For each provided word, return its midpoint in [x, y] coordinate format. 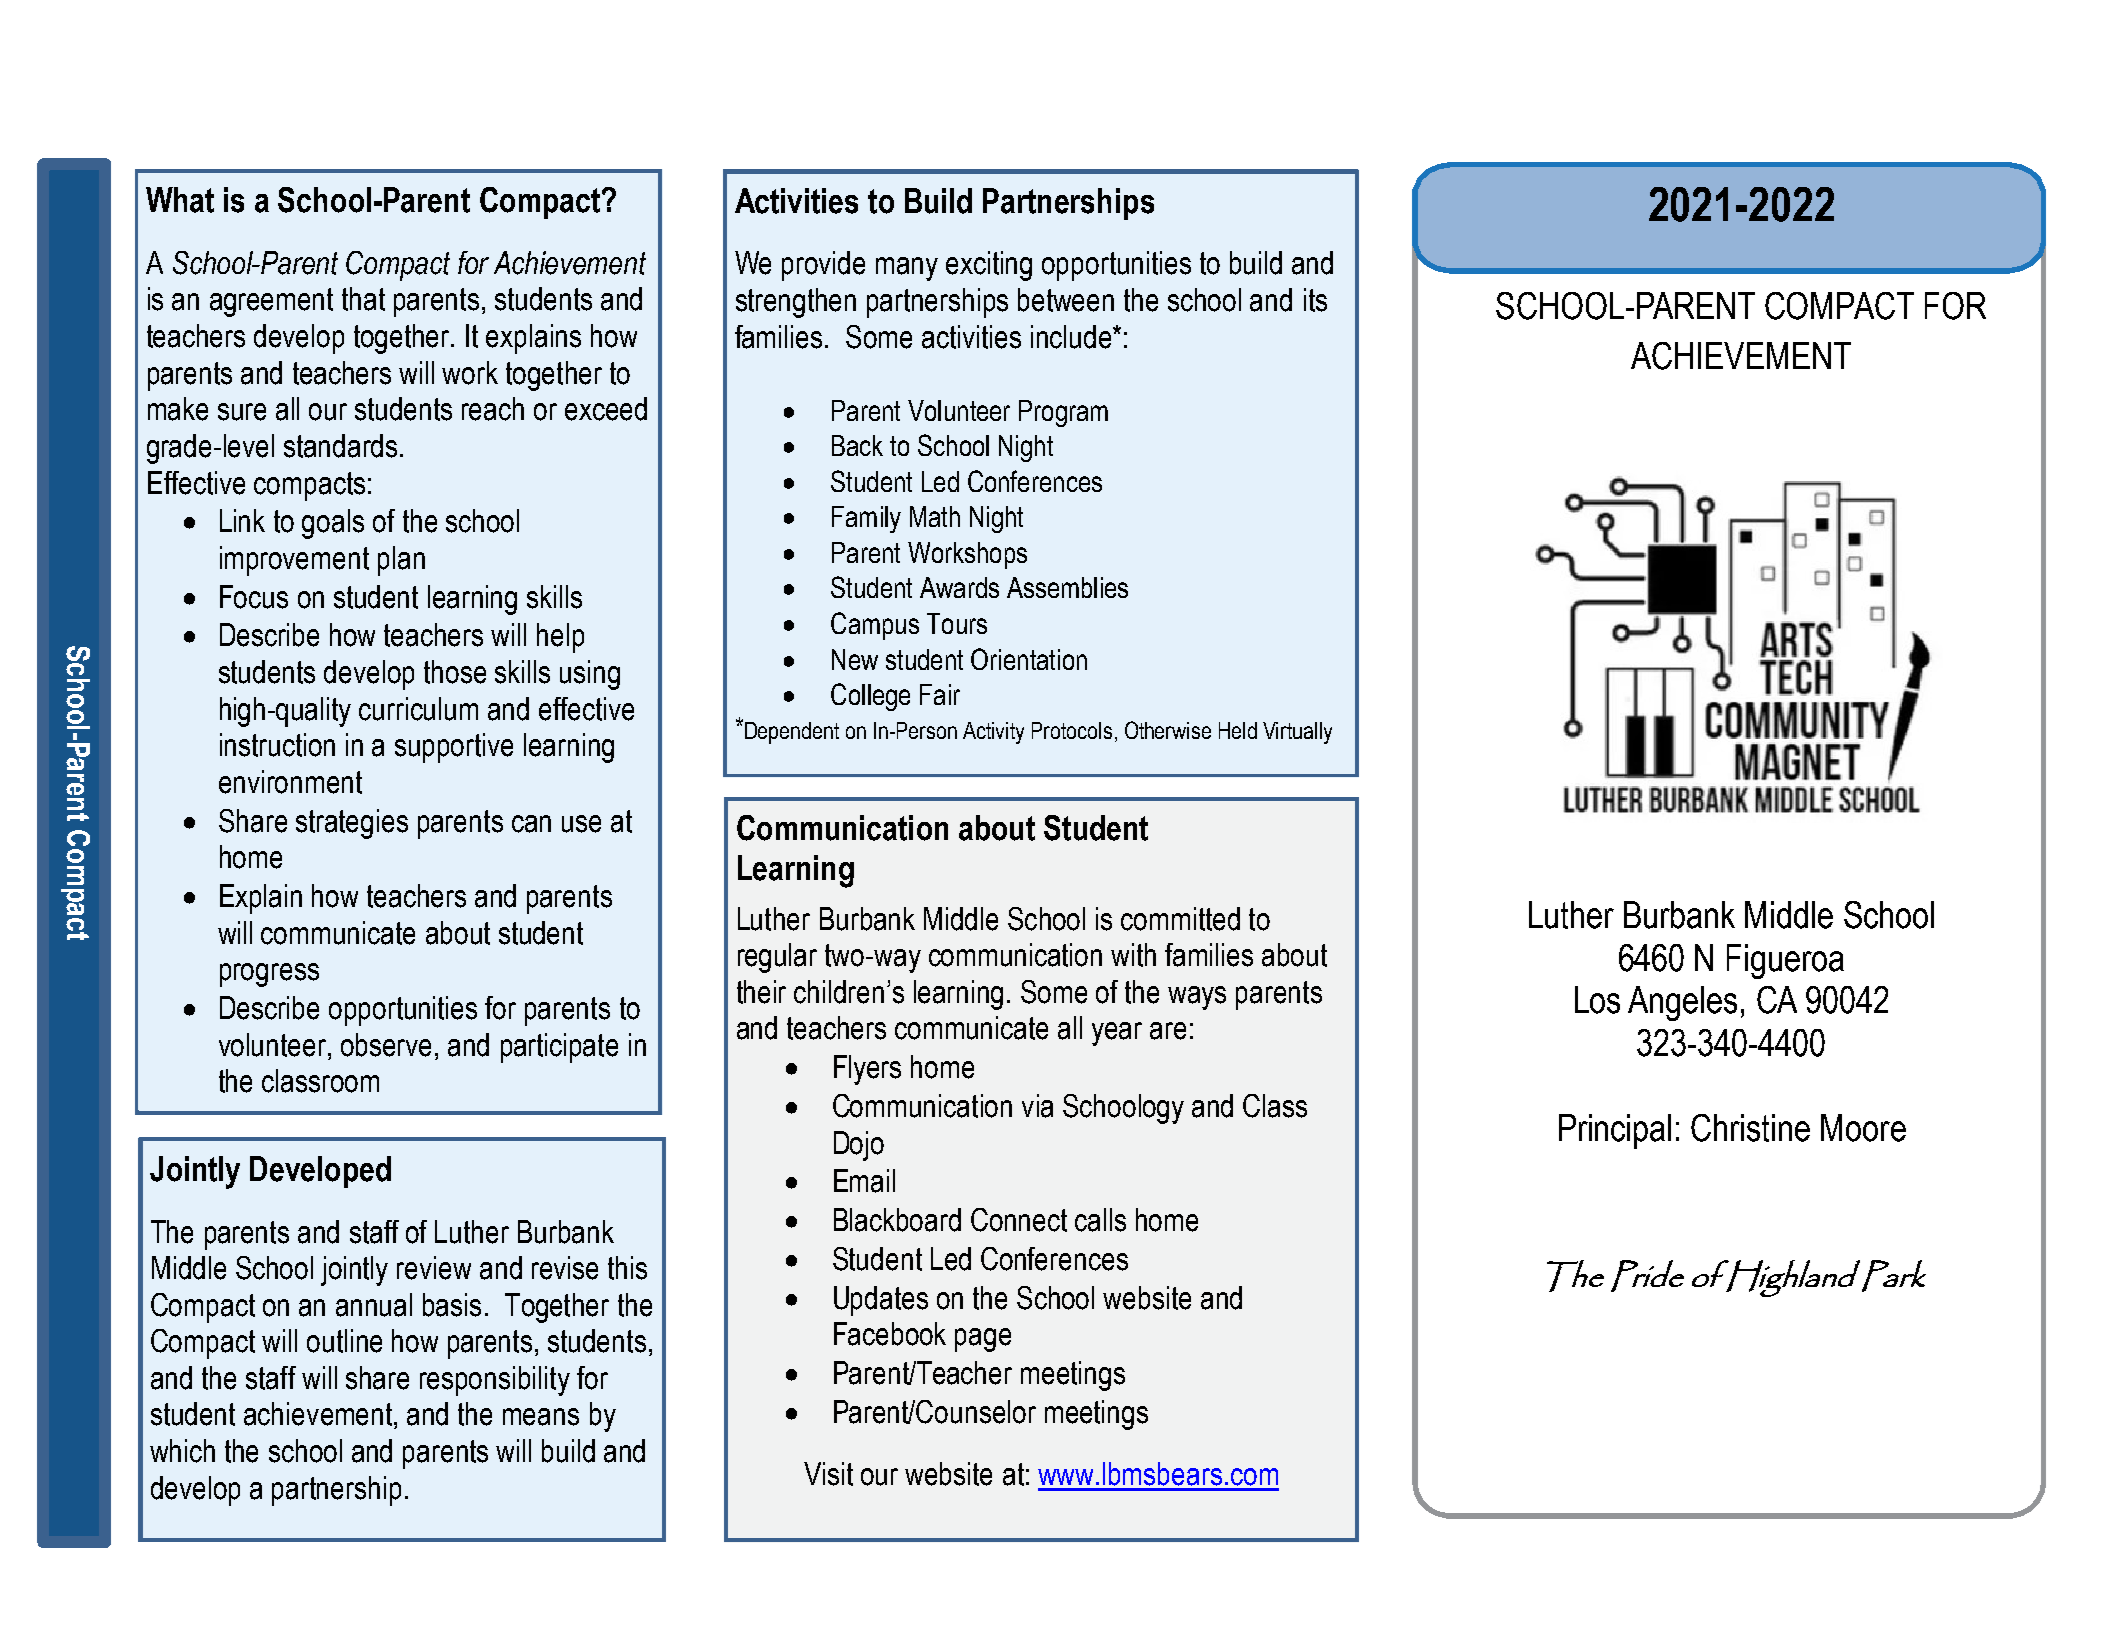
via [1037, 1106]
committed [1180, 919]
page [983, 1340]
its [1315, 300]
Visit [828, 1474]
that [363, 299]
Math [935, 516]
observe [386, 1045]
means [541, 1417]
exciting [989, 266]
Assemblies [1067, 587]
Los [1597, 1000]
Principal [1615, 1131]
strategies [352, 824]
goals [333, 524]
